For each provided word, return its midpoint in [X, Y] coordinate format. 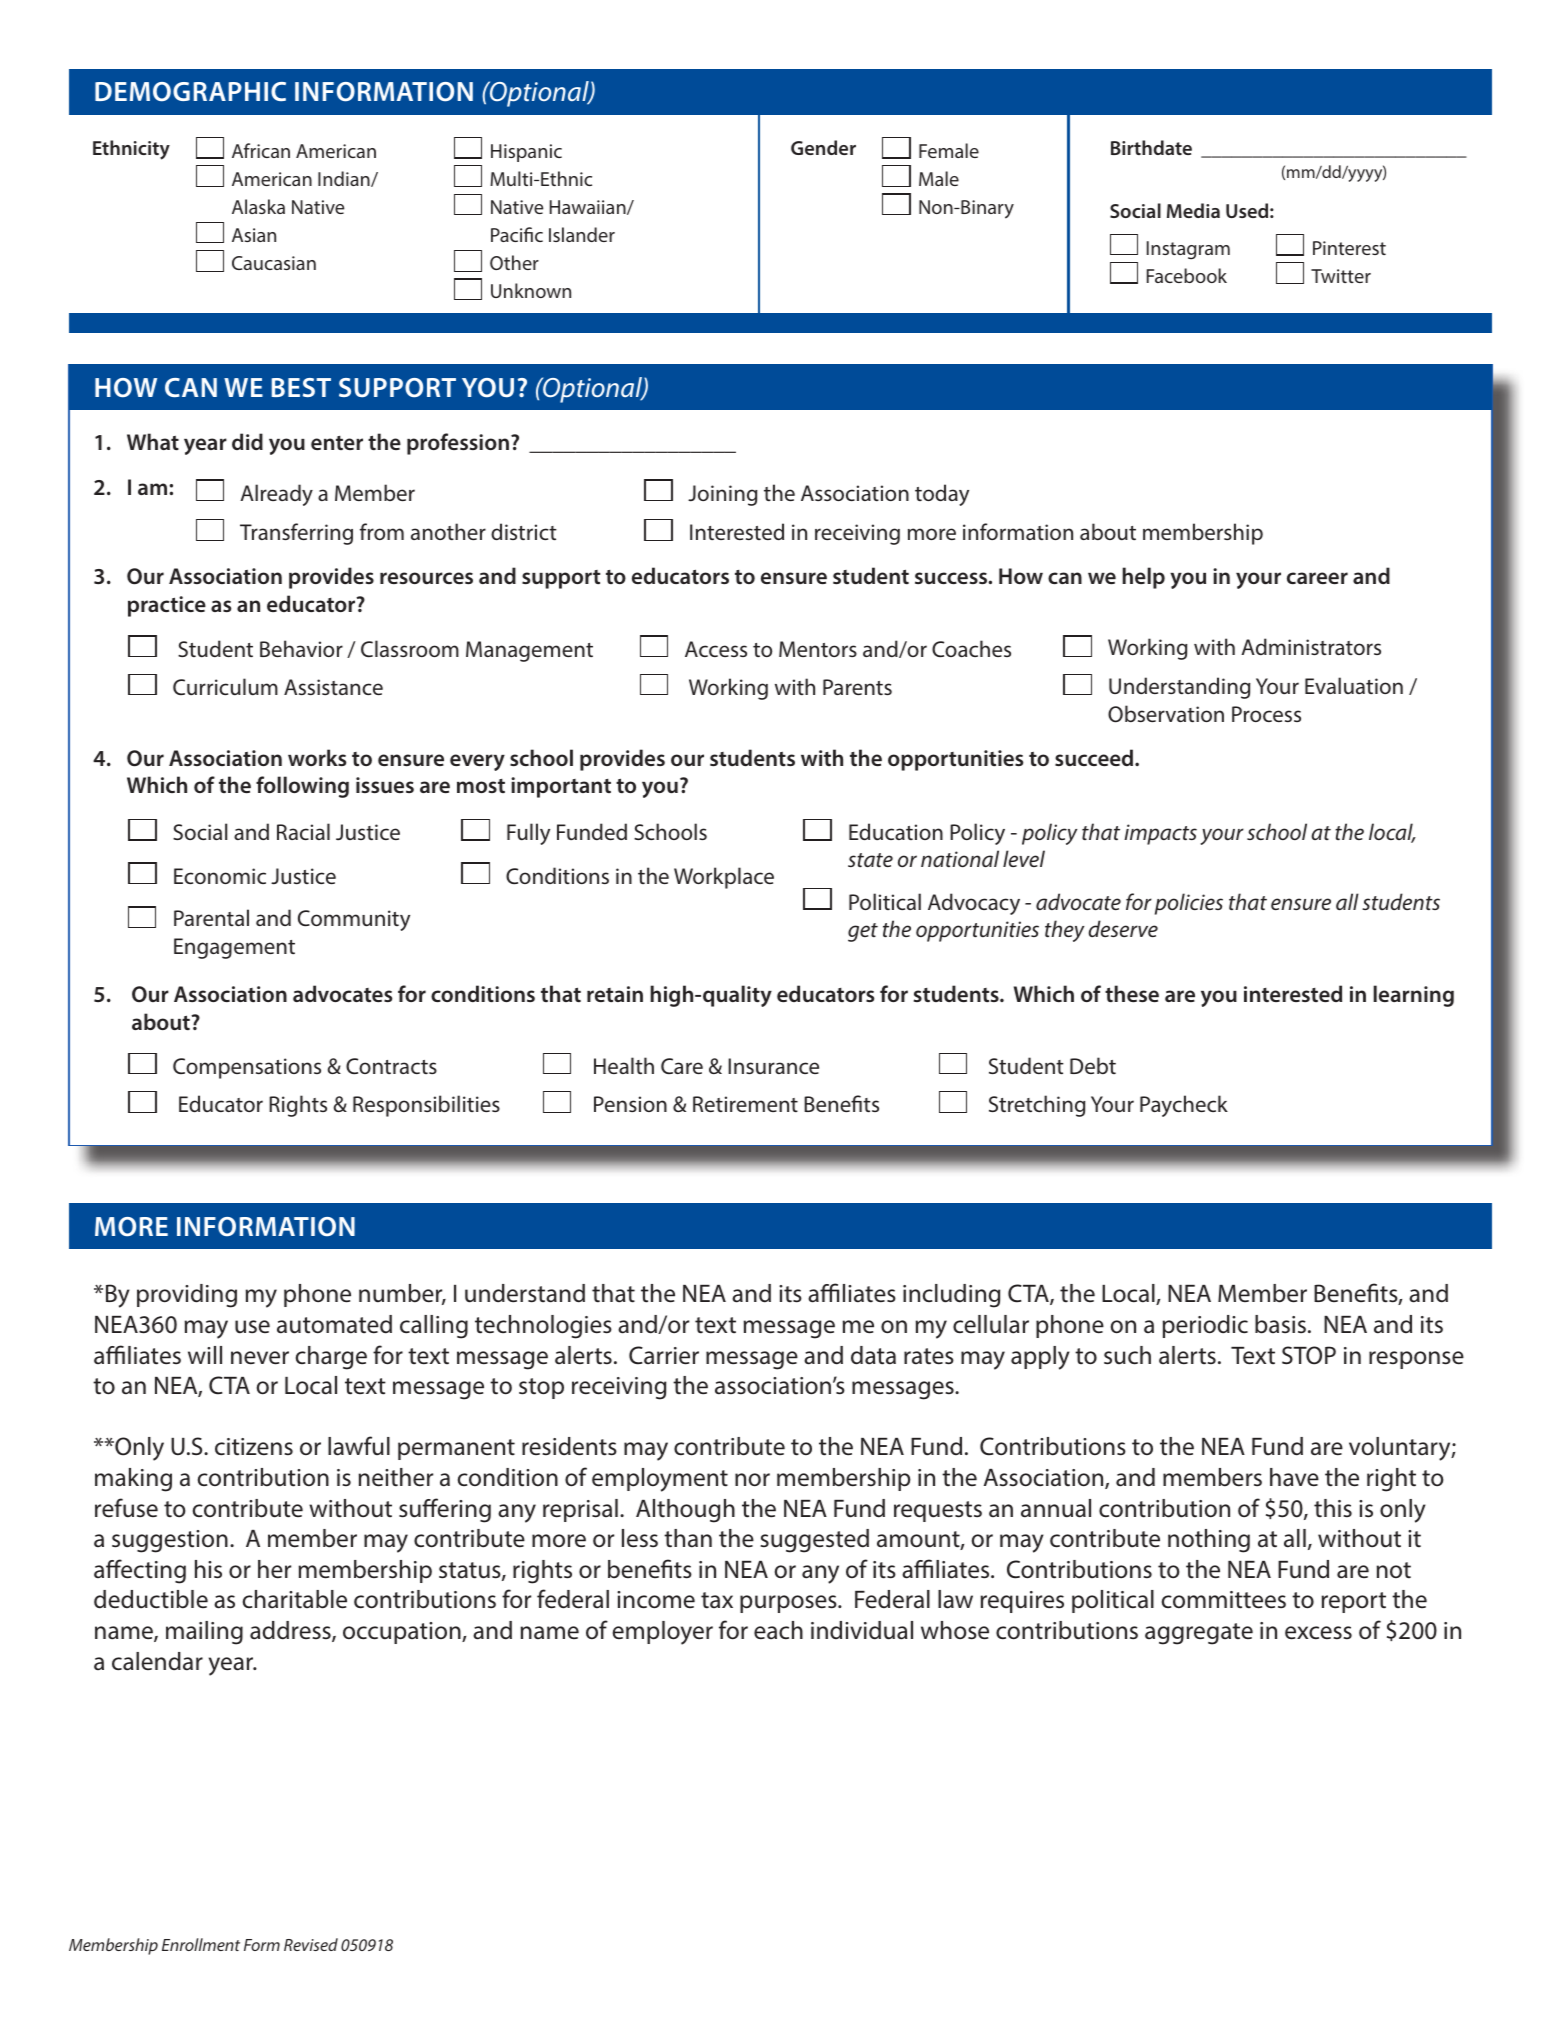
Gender [823, 147]
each [778, 1630]
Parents [857, 687]
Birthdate [1151, 147]
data [873, 1355]
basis [1280, 1324]
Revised [311, 1944]
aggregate [1199, 1634]
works [317, 757]
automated [334, 1324]
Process [1266, 714]
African [261, 150]
